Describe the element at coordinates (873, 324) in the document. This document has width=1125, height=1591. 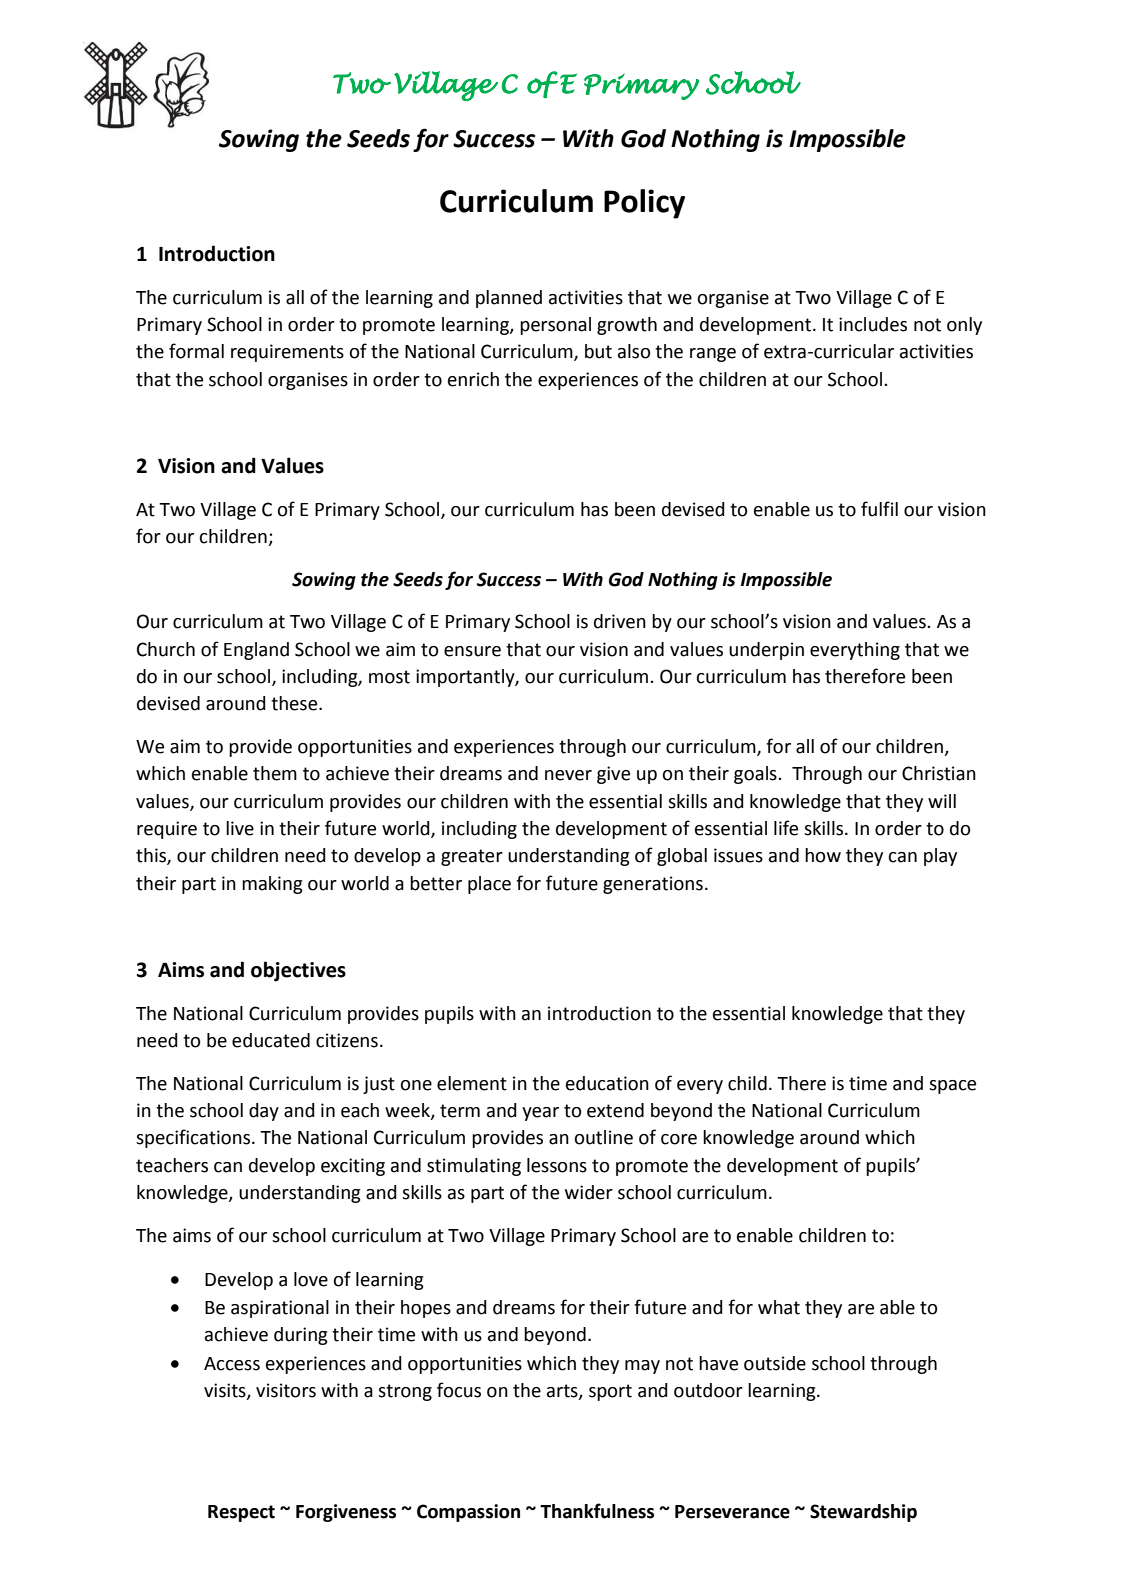
I see `includes` at that location.
